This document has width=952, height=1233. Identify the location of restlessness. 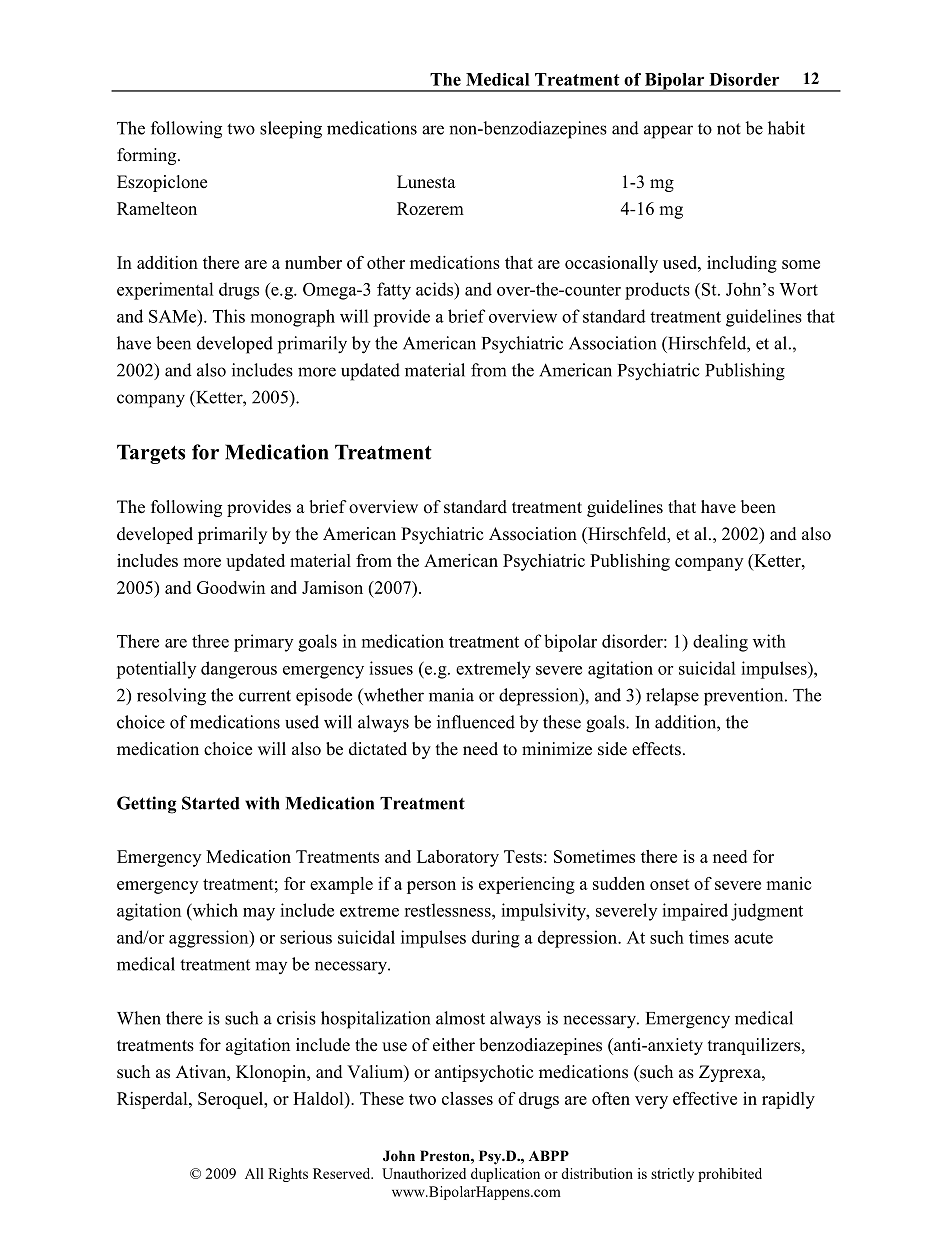
(448, 910).
